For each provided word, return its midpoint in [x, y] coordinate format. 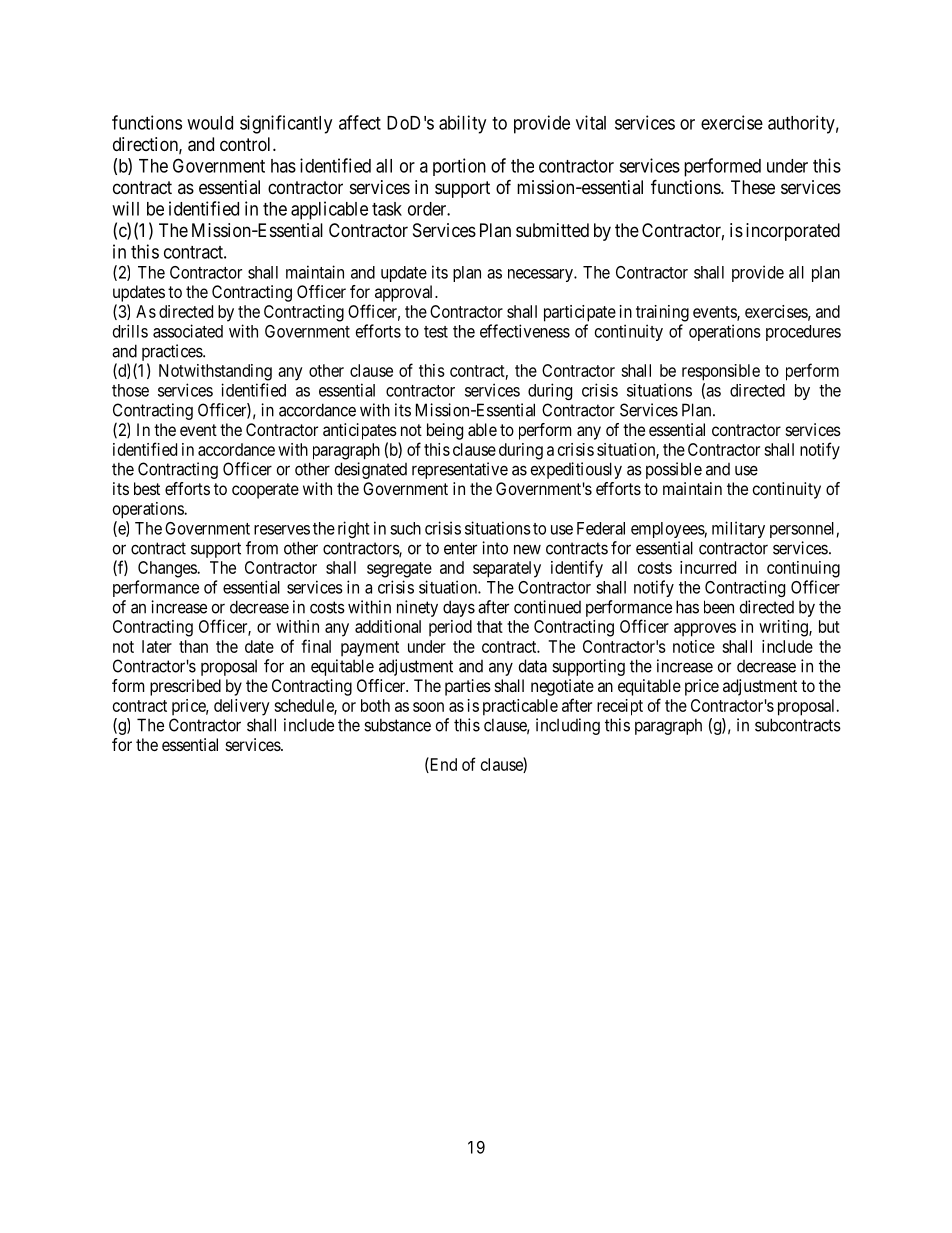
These [753, 187]
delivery [242, 707]
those [130, 390]
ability [462, 124]
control [247, 144]
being [445, 431]
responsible [721, 372]
